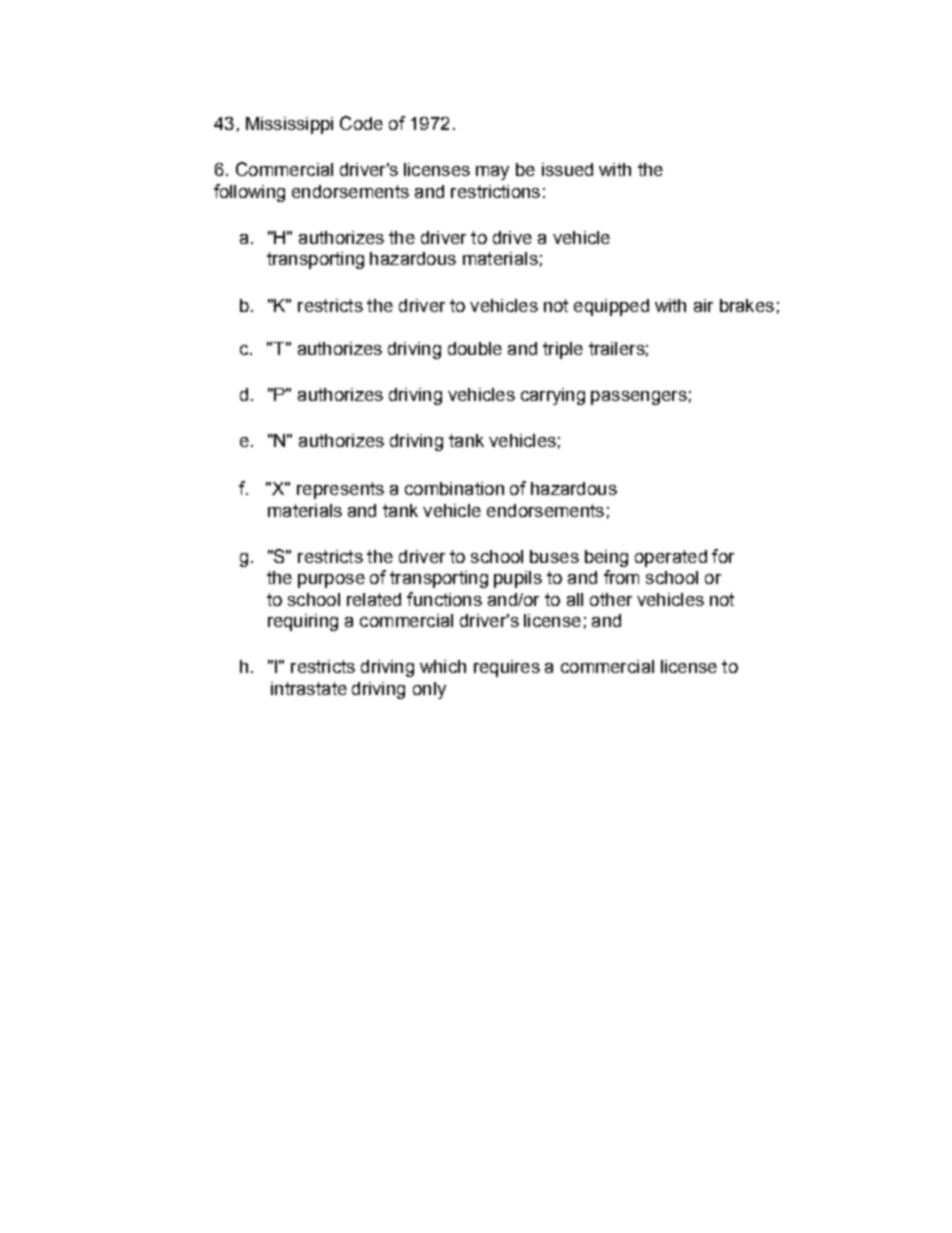 The width and height of the image is (952, 1233). I want to click on intrastate, so click(309, 688).
